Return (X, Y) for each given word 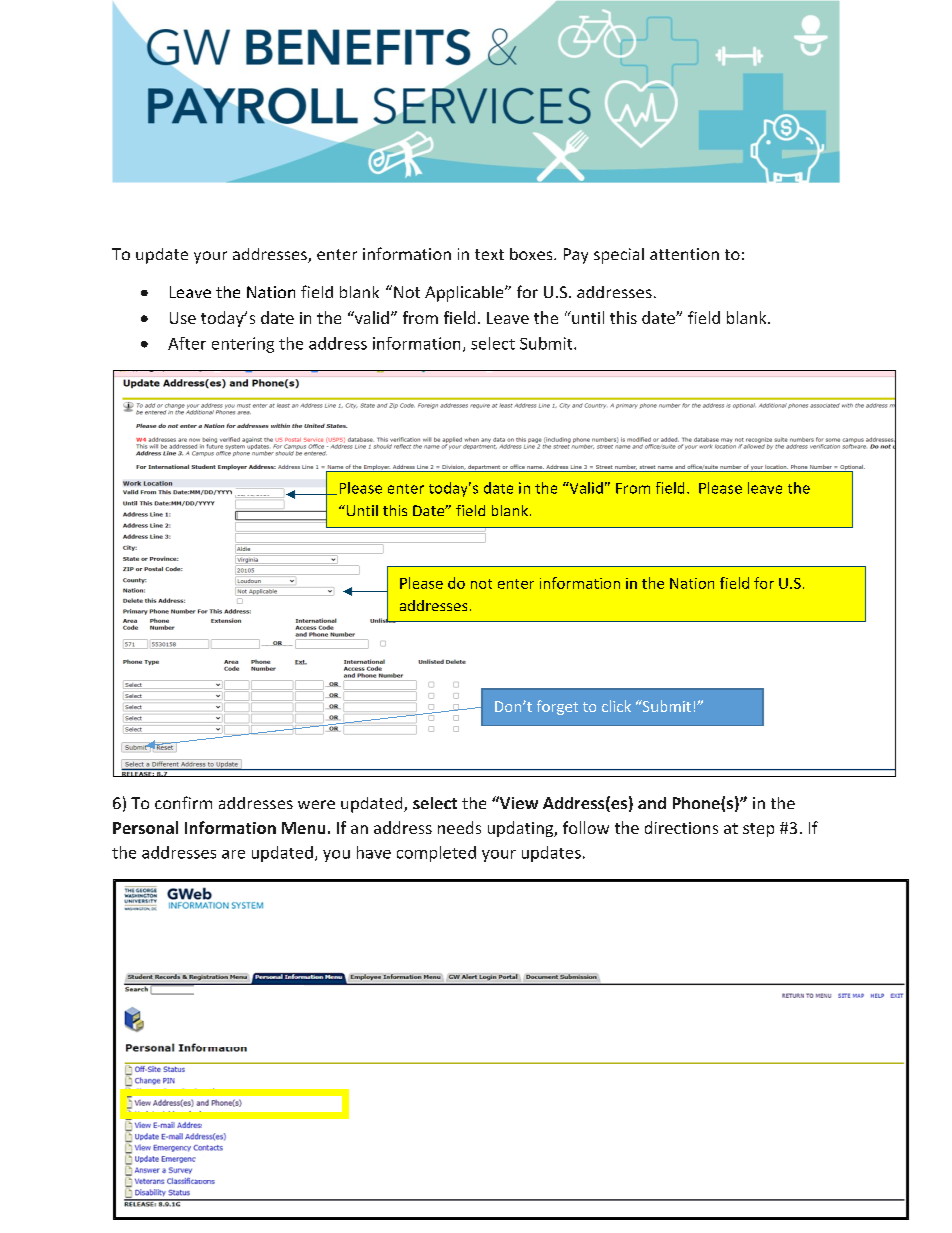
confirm (183, 802)
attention (684, 254)
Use (183, 318)
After (187, 343)
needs (459, 827)
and (652, 803)
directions (681, 827)
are (233, 854)
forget (557, 707)
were (316, 804)
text (489, 254)
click (616, 706)
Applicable (465, 294)
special (619, 256)
